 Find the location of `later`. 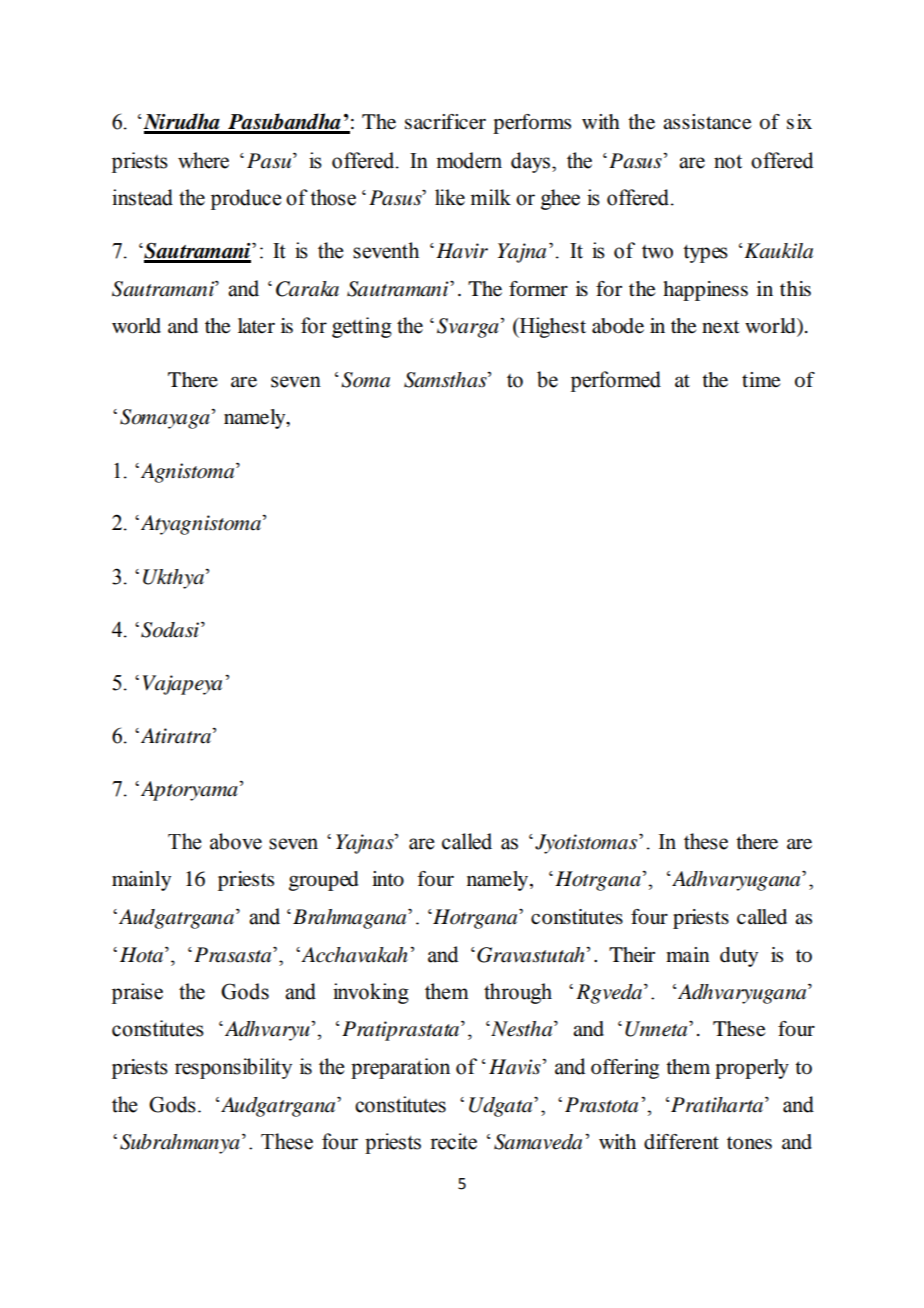

later is located at coordinates (256, 326).
